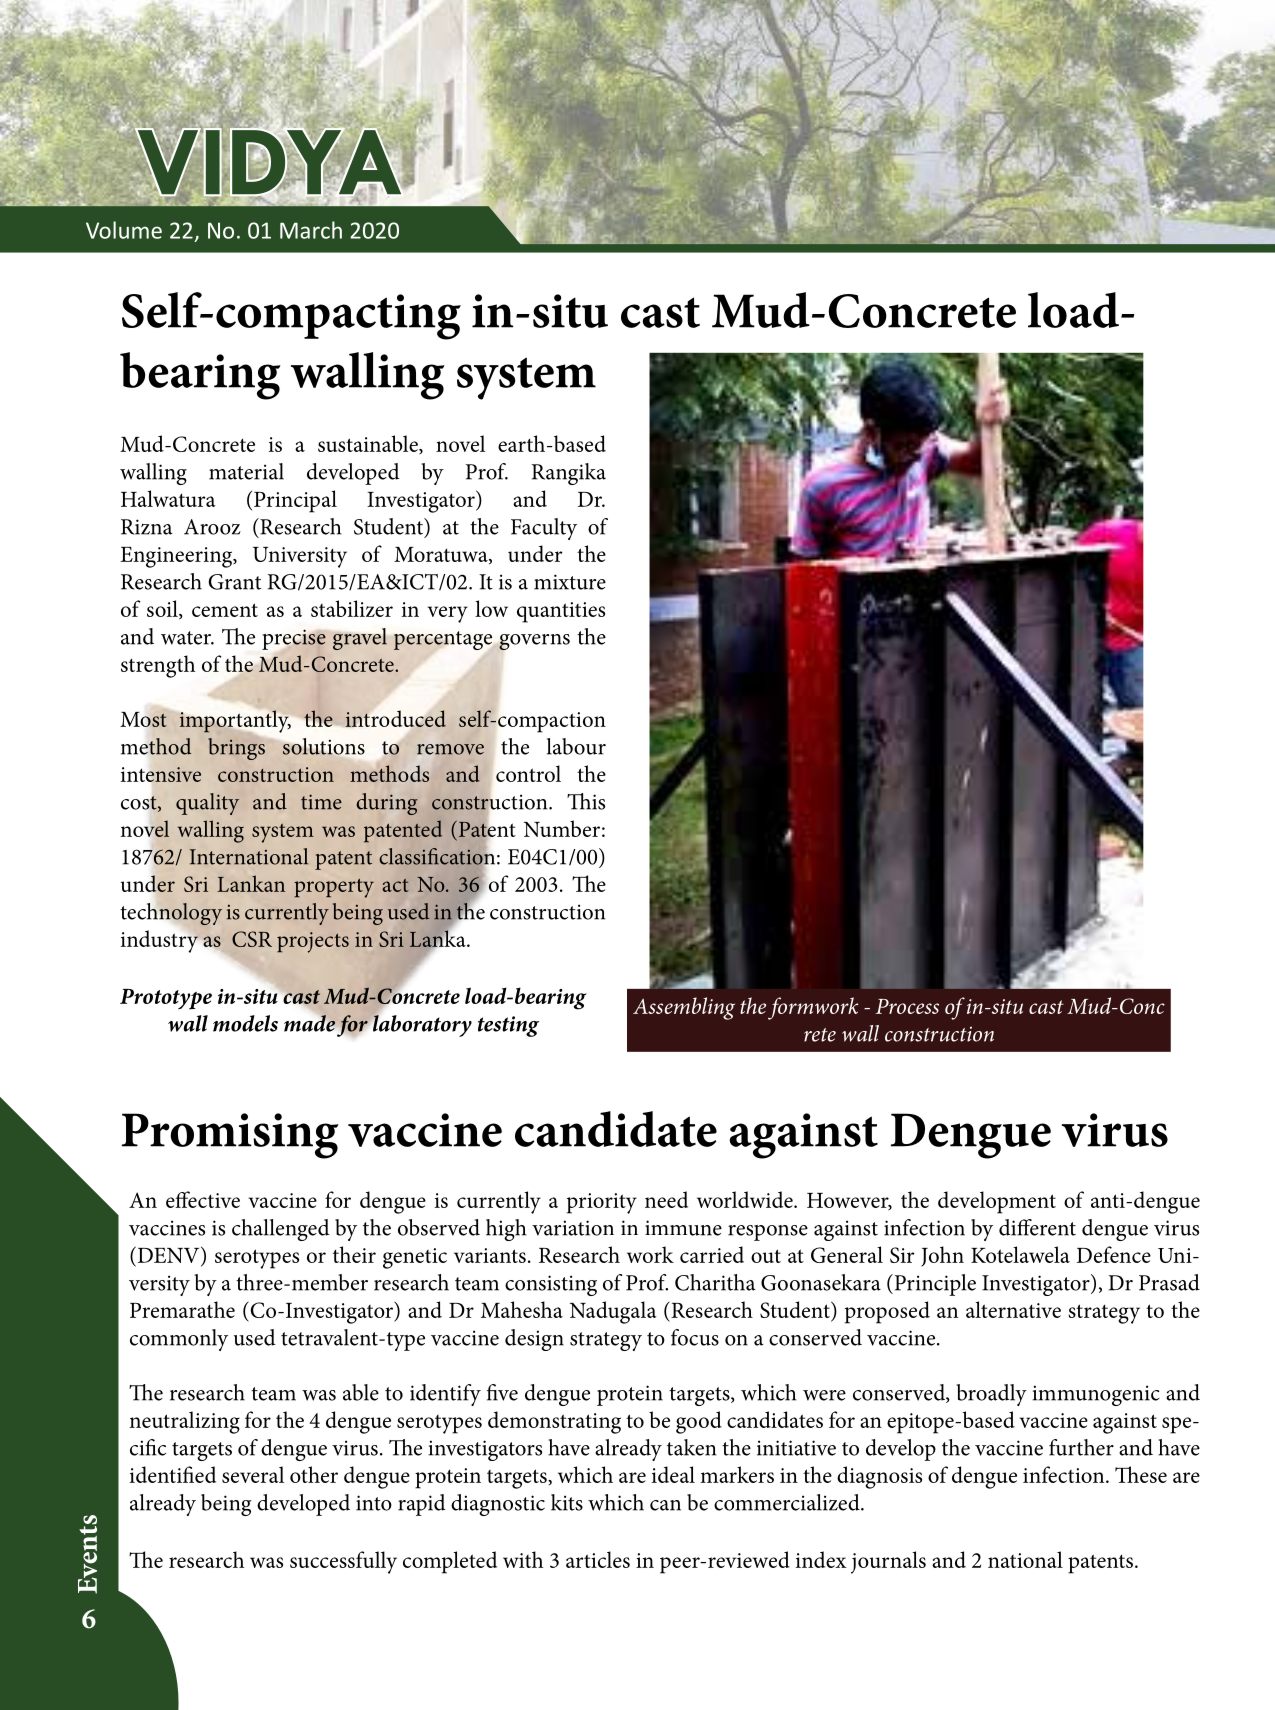 The height and width of the image is (1710, 1275). What do you see at coordinates (570, 582) in the image?
I see `mixture` at bounding box center [570, 582].
